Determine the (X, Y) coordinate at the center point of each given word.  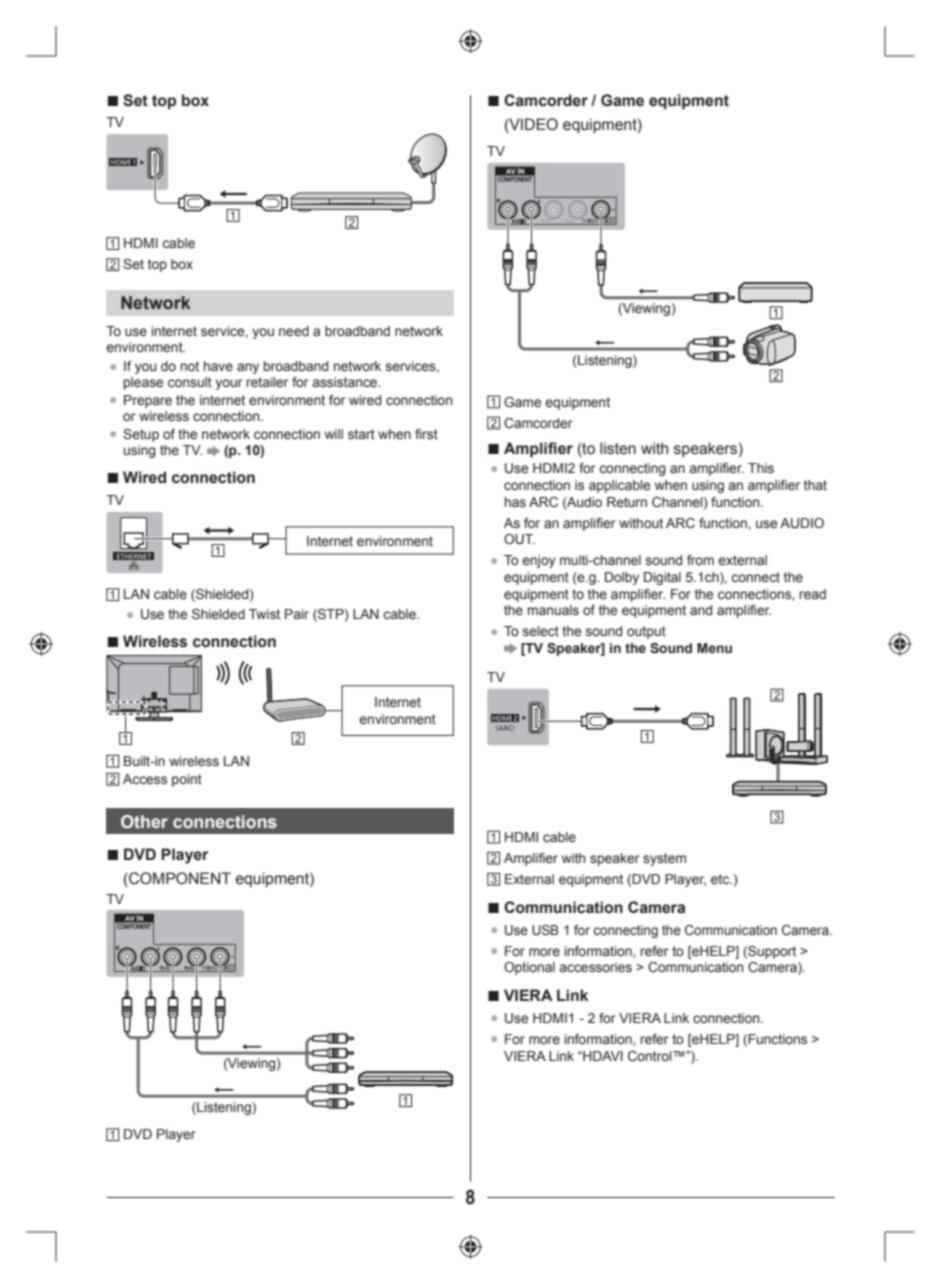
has (515, 502)
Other (144, 821)
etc (721, 879)
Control (651, 1056)
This (761, 468)
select (541, 631)
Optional (529, 968)
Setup (141, 435)
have (218, 366)
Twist (264, 614)
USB (545, 930)
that (815, 485)
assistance (346, 382)
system (664, 859)
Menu (714, 648)
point (187, 780)
